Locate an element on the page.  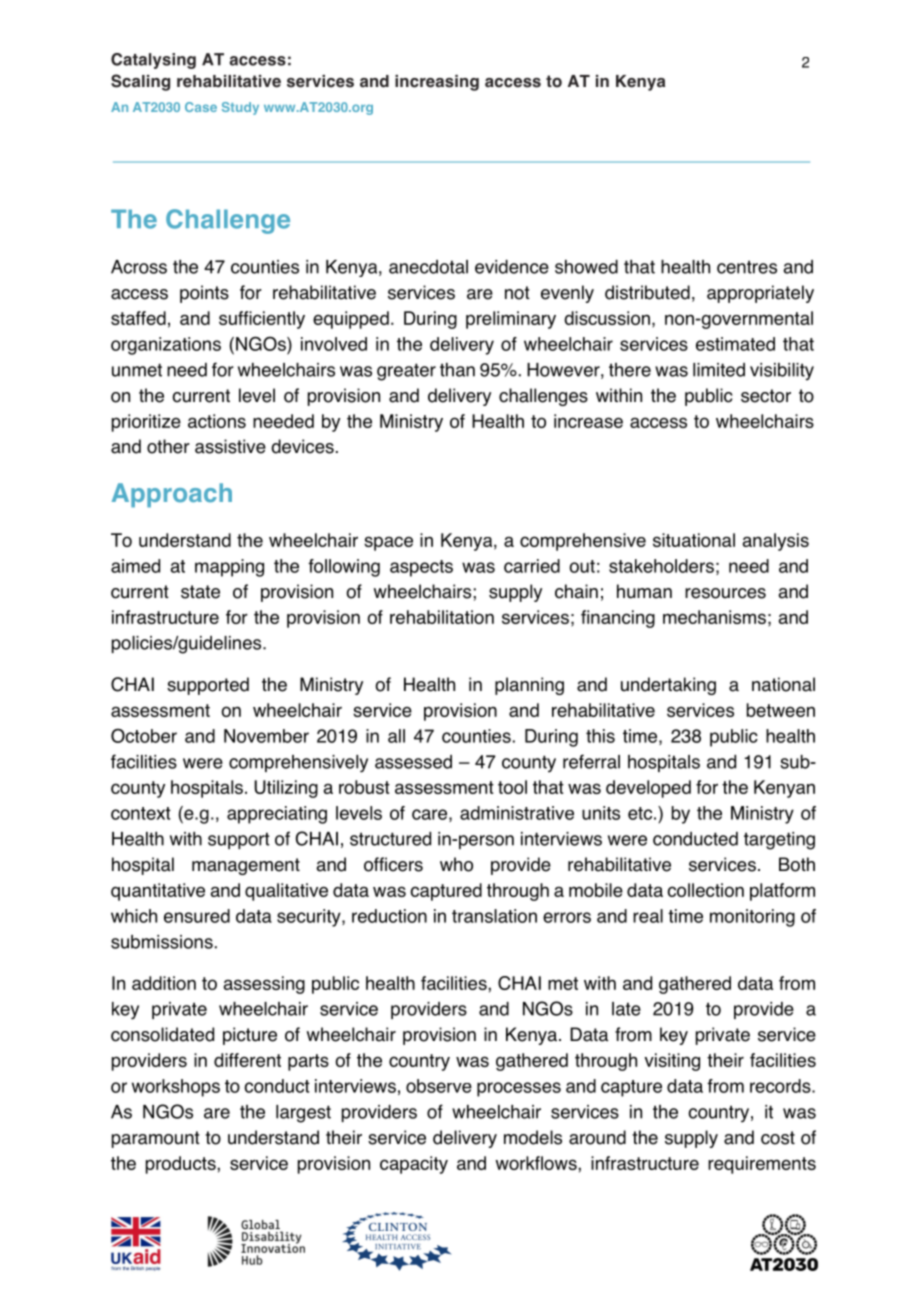
increasing is located at coordinates (437, 83).
